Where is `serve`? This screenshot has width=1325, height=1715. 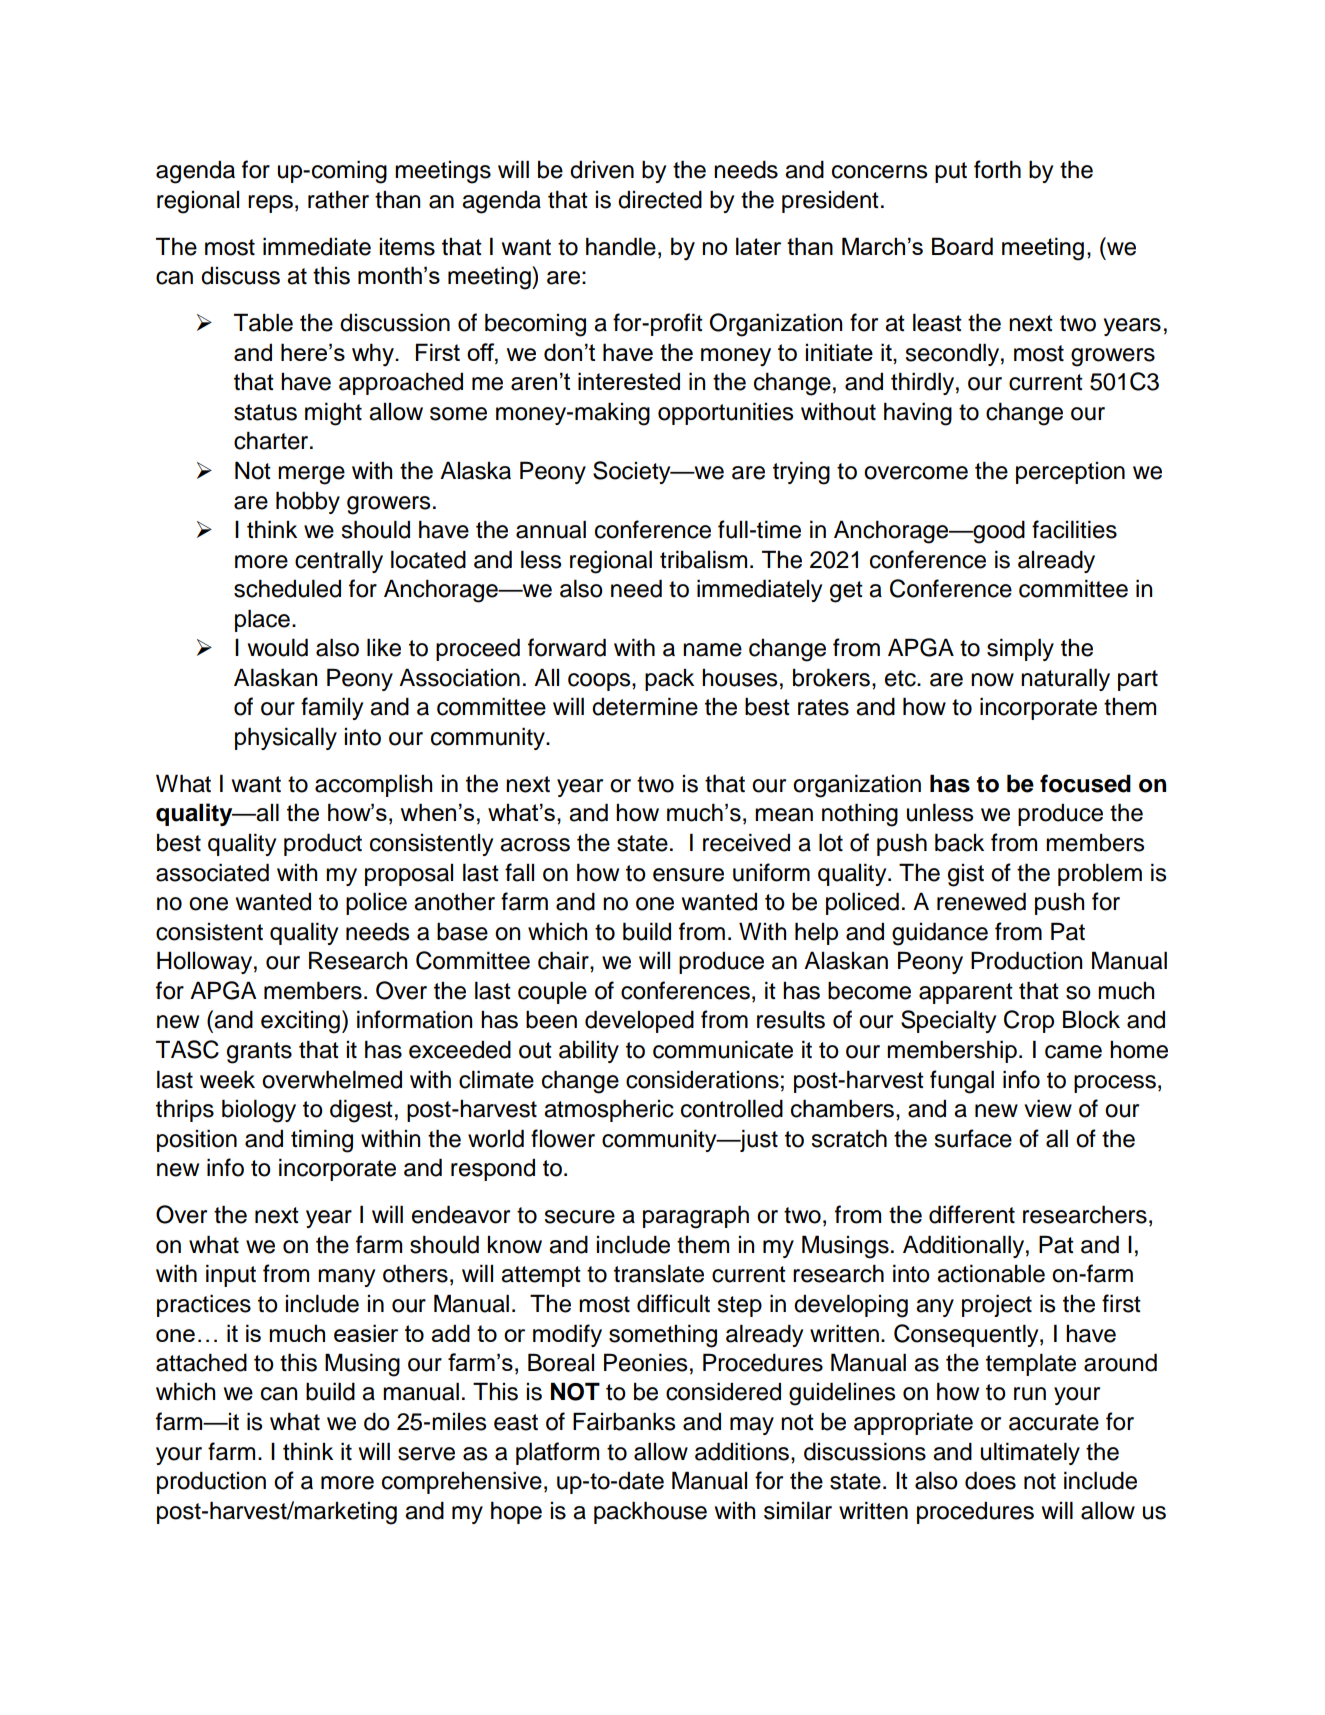 serve is located at coordinates (426, 1454).
